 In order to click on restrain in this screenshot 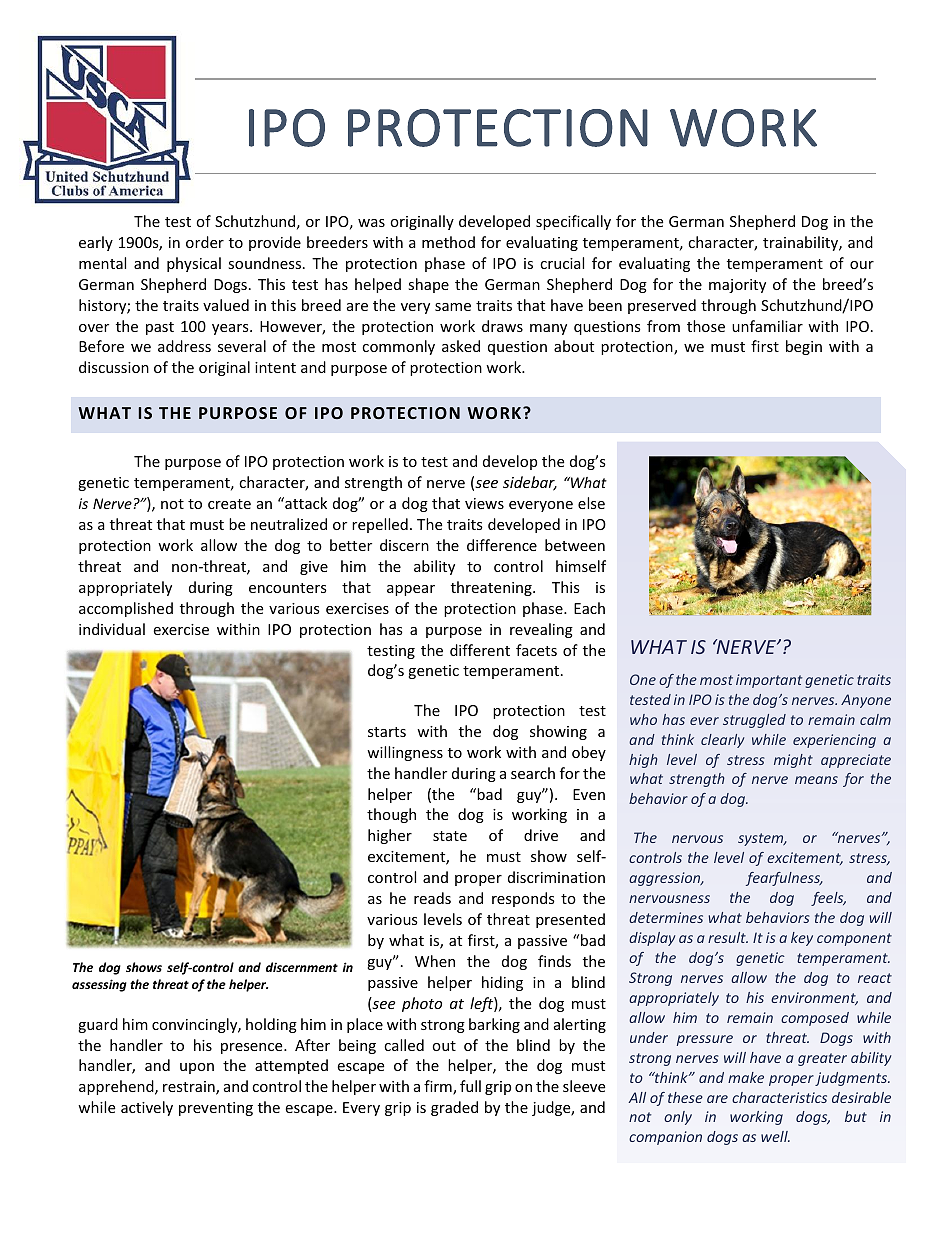, I will do `click(190, 1088)`.
